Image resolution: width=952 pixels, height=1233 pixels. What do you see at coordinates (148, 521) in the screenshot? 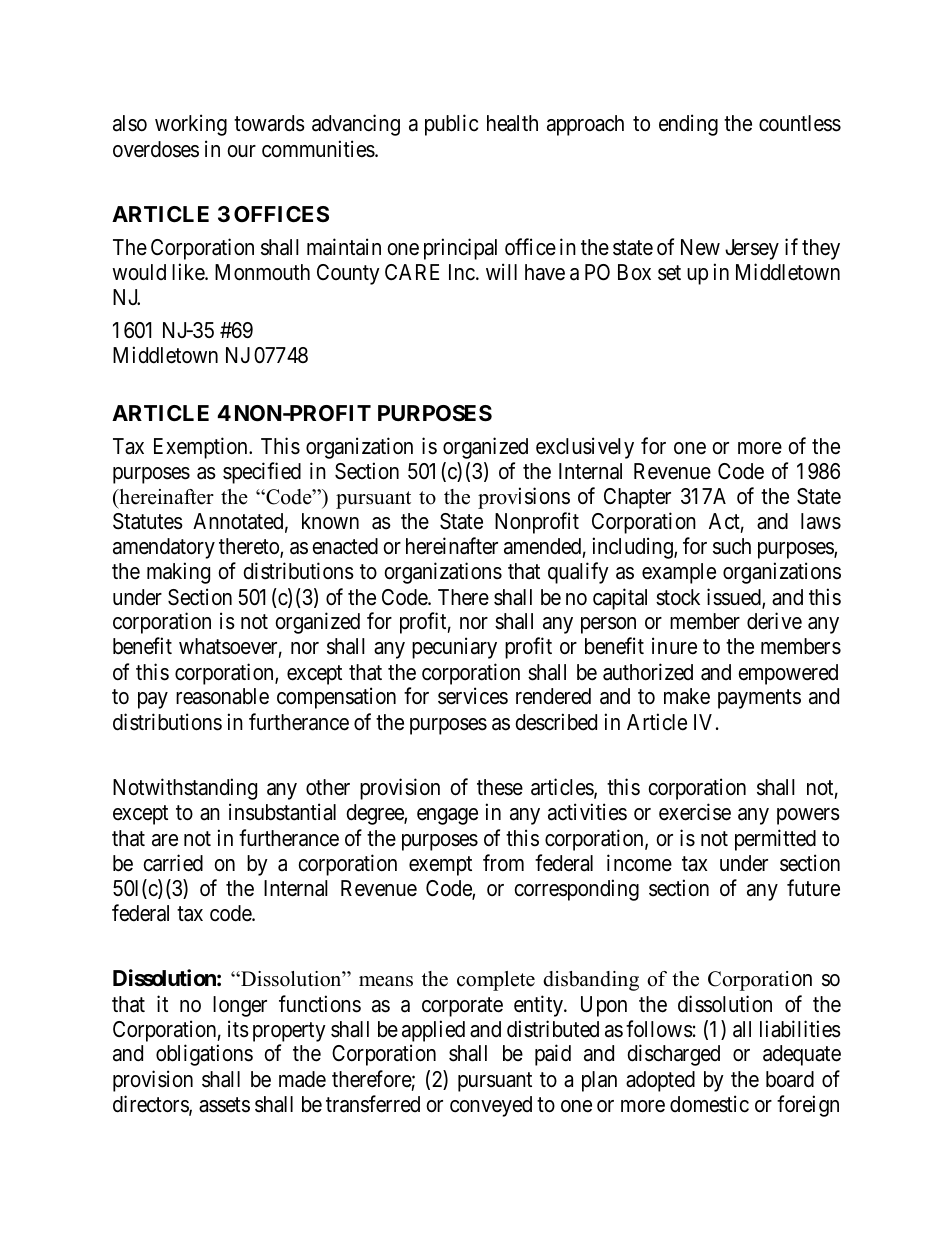
I see `Statutes` at bounding box center [148, 521].
